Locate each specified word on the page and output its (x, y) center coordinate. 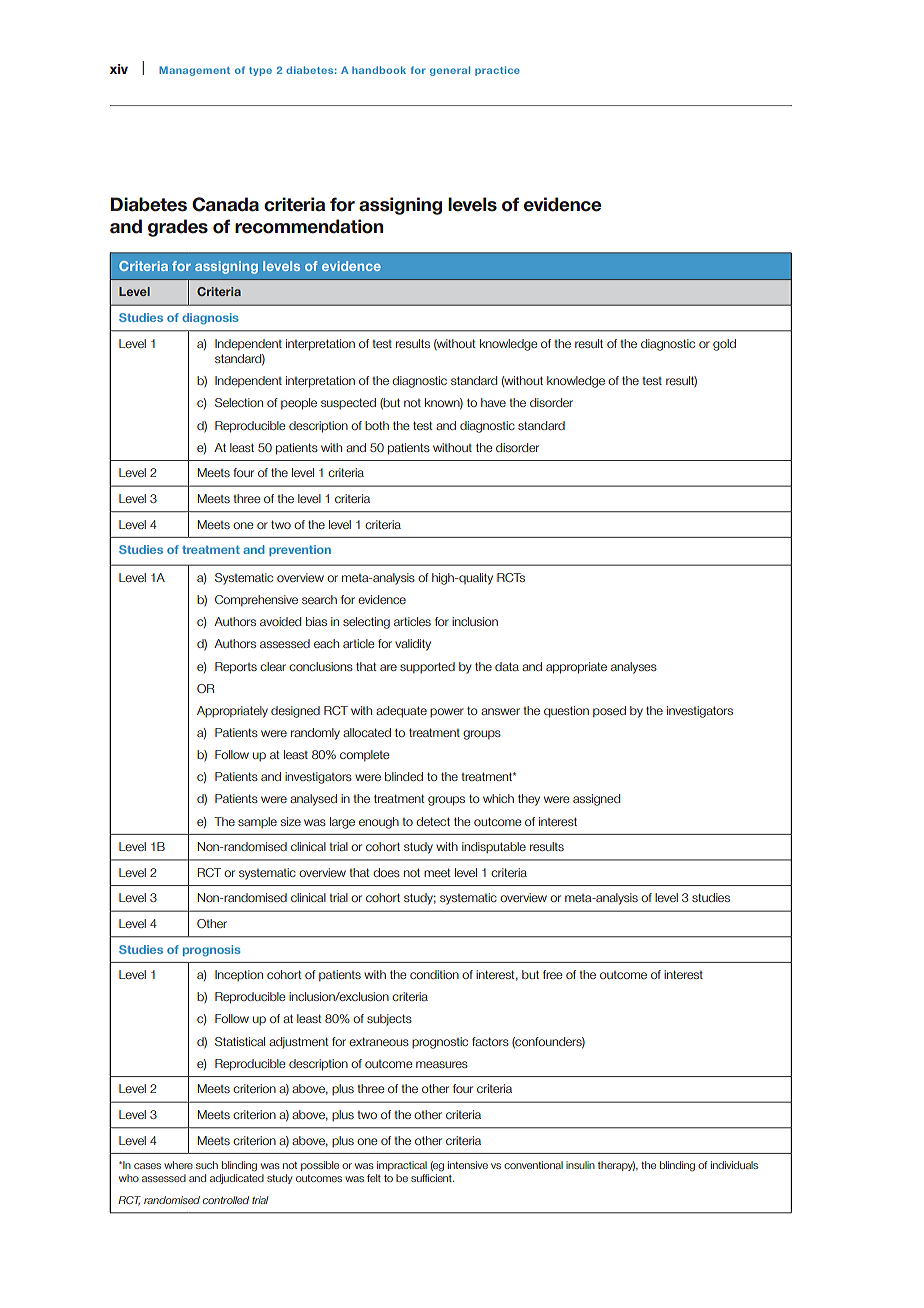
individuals (734, 1165)
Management (194, 71)
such (207, 1165)
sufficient (432, 1178)
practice (497, 71)
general (450, 71)
